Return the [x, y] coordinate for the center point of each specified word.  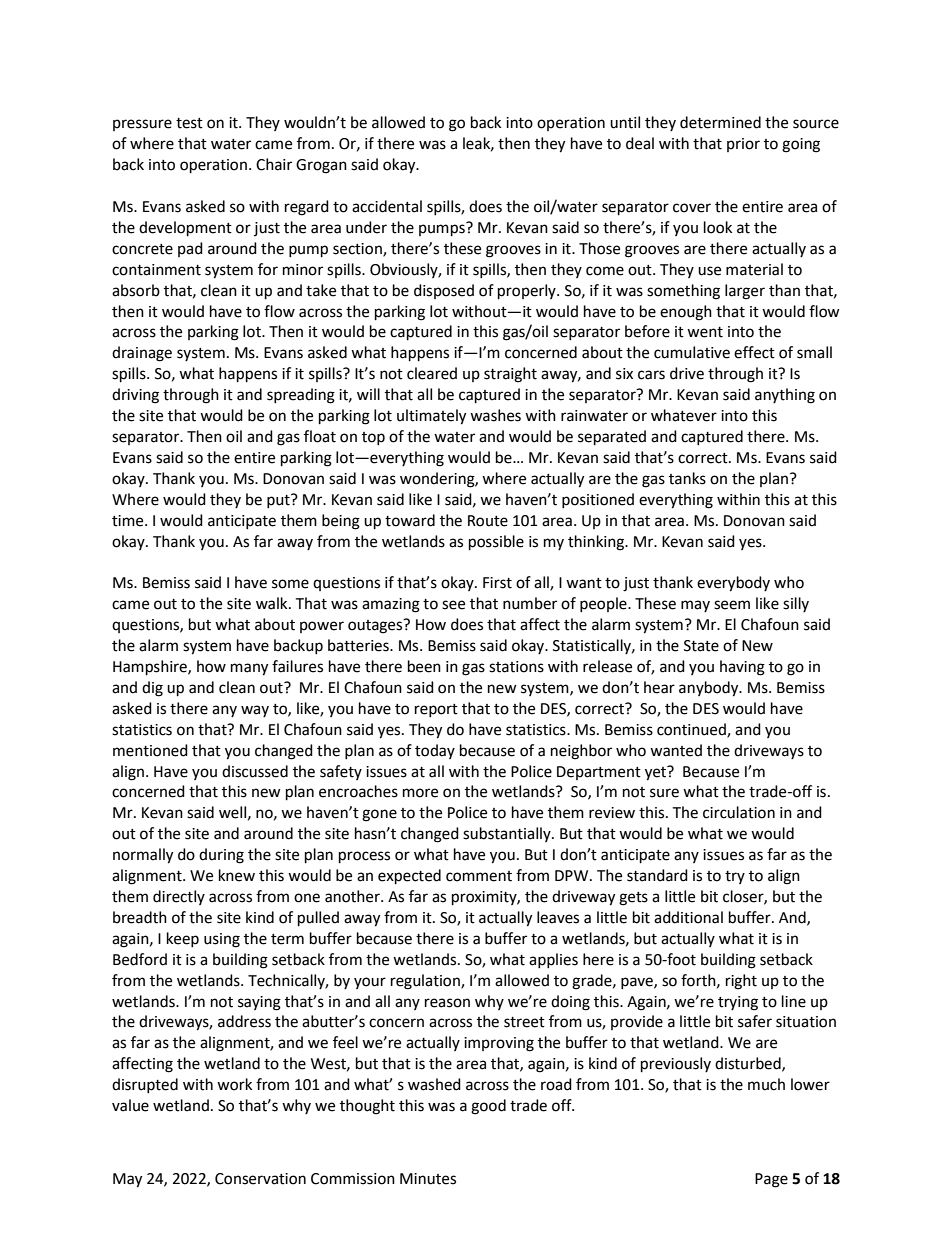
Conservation [260, 1179]
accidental [387, 206]
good [488, 1107]
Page [771, 1180]
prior [743, 145]
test [189, 123]
